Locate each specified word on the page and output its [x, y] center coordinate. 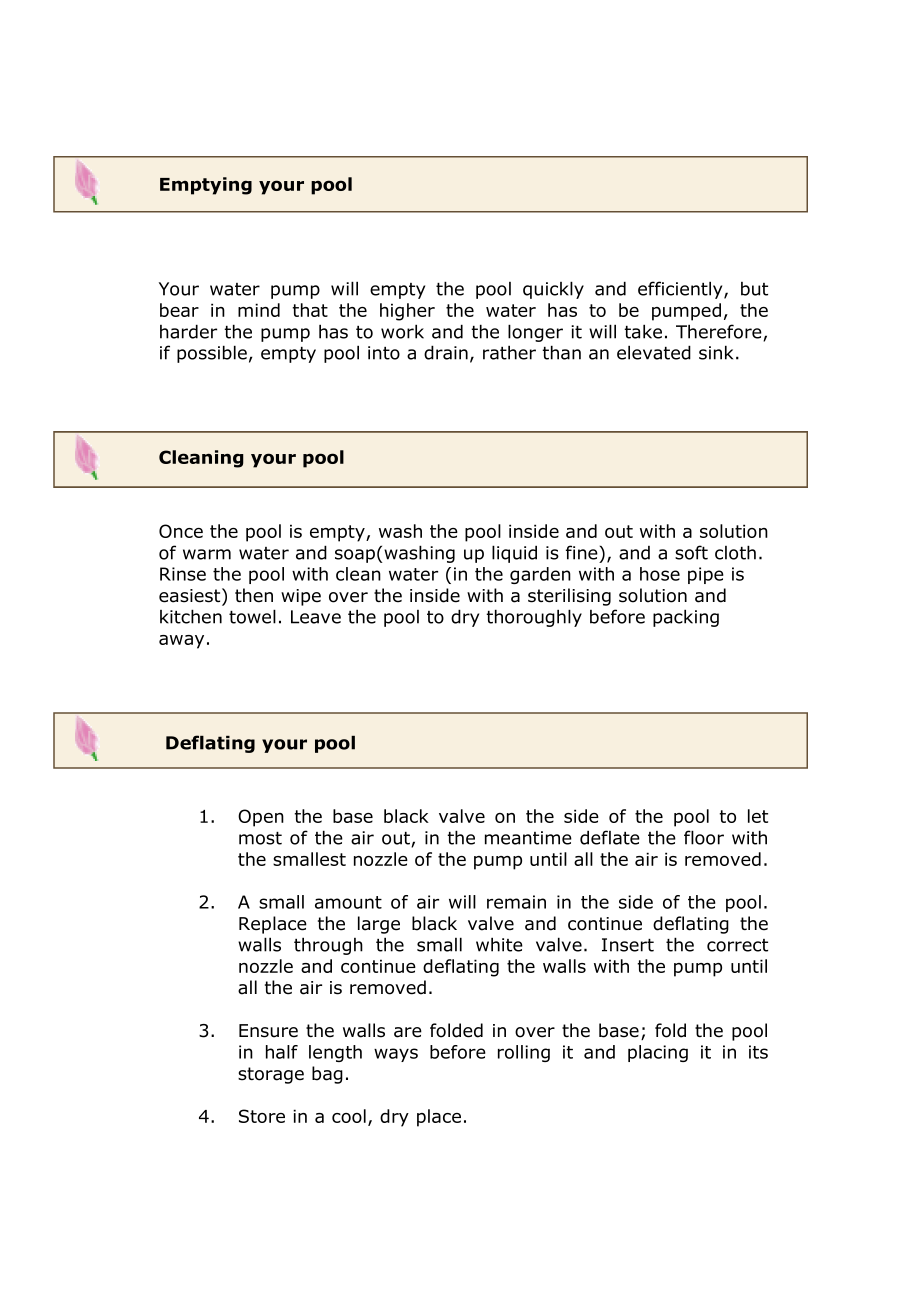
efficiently [681, 290]
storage [271, 1075]
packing [686, 618]
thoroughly [534, 618]
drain [446, 352]
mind [259, 310]
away [181, 642]
